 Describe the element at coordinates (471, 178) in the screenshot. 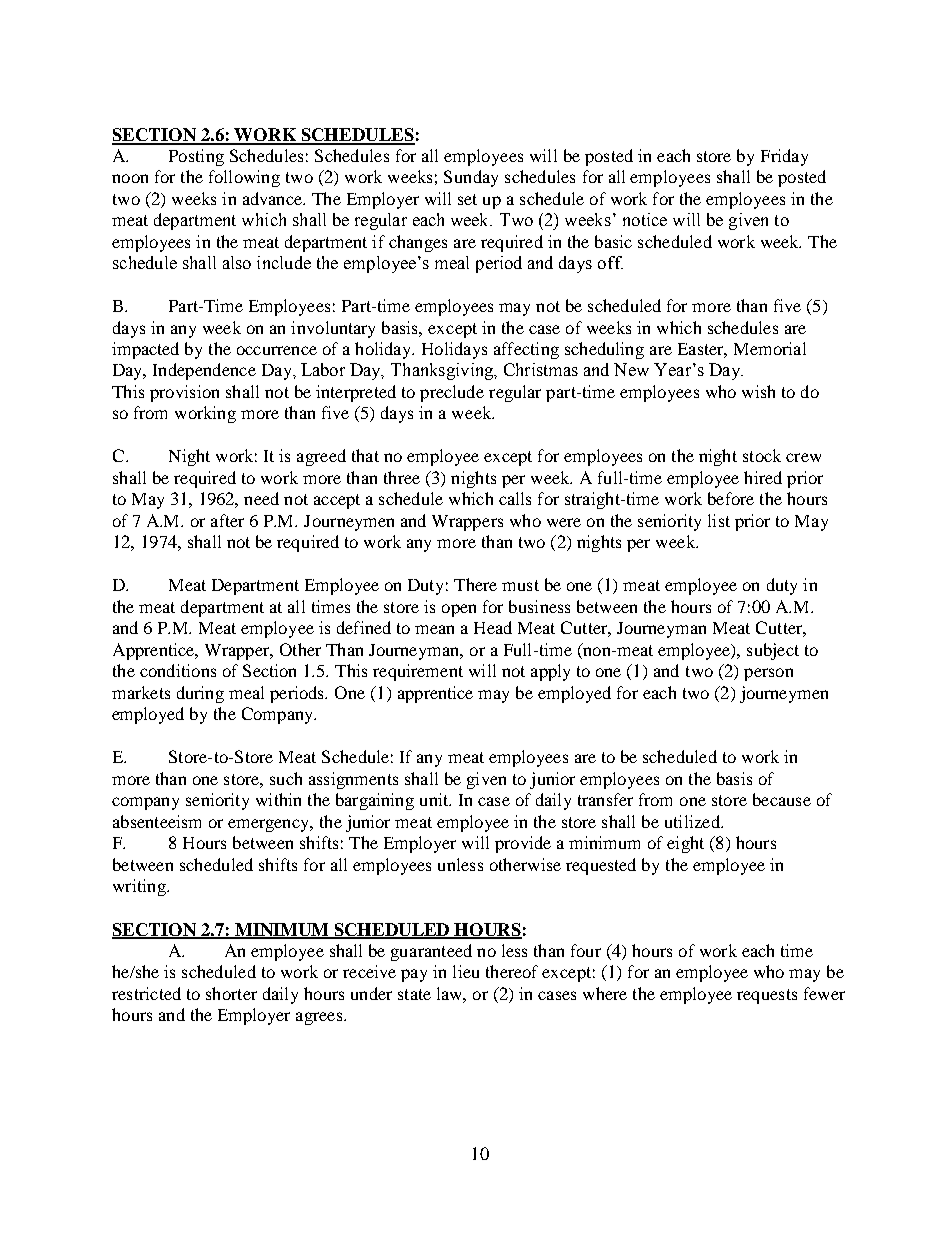

I see `Sunday` at that location.
